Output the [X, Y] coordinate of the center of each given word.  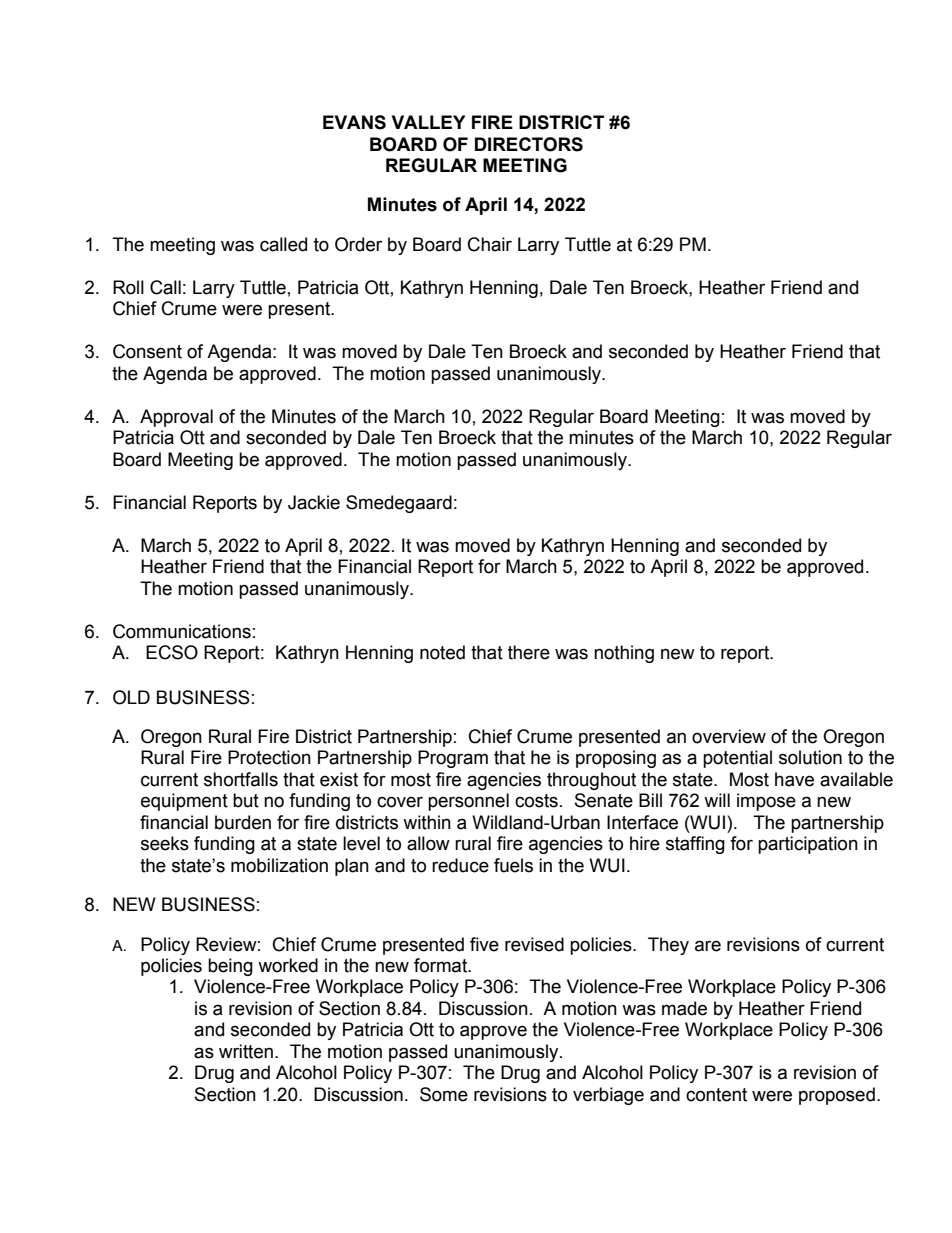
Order [358, 244]
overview [729, 736]
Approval [176, 418]
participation [808, 845]
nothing [624, 654]
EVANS [354, 122]
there [529, 652]
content [716, 1095]
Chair [490, 244]
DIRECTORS [529, 144]
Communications [182, 631]
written [246, 1051]
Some [444, 1094]
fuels [513, 865]
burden [243, 822]
